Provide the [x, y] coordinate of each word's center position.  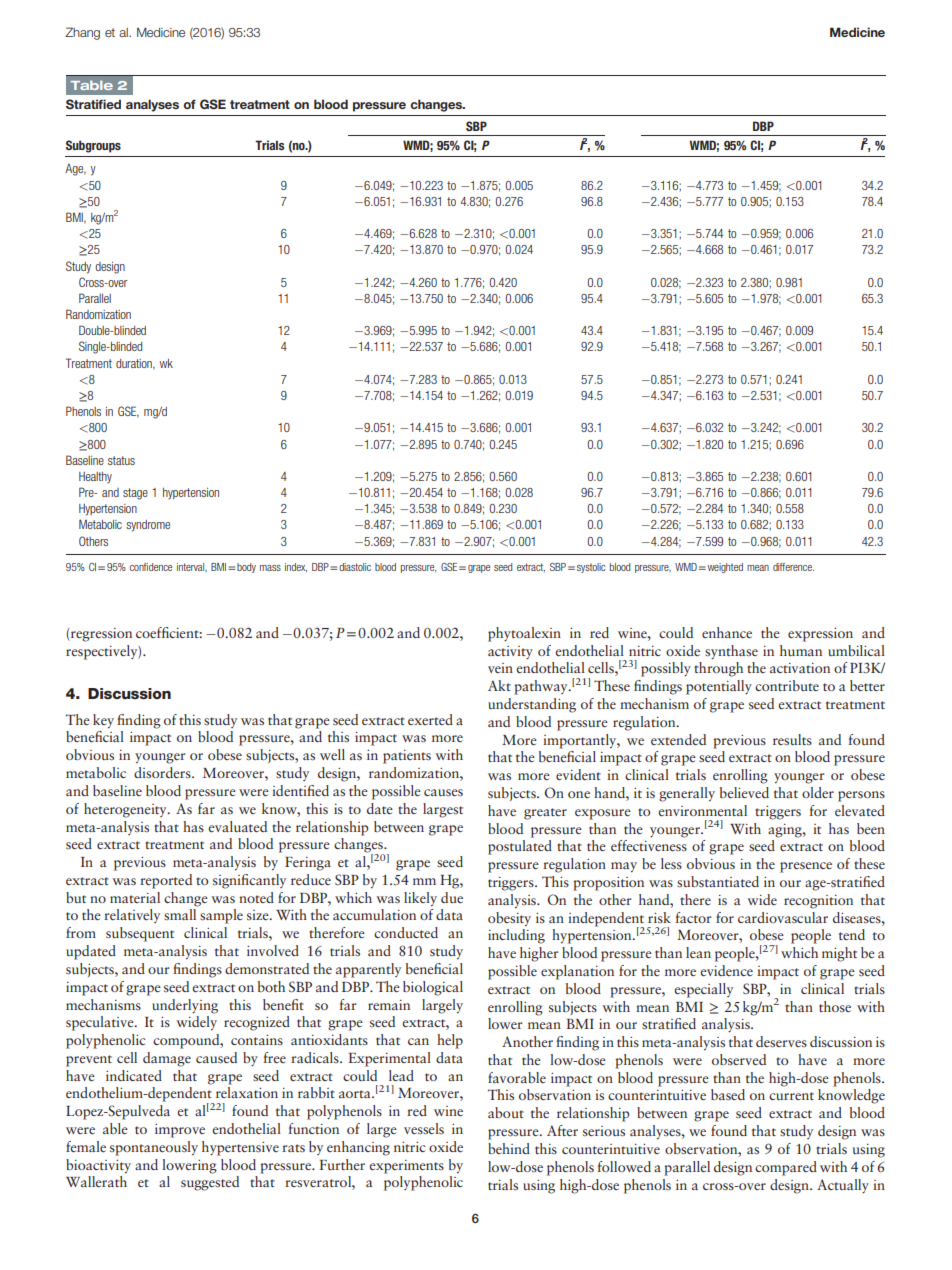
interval [192, 567]
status [121, 460]
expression [820, 635]
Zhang [82, 33]
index [296, 567]
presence [806, 867]
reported [166, 881]
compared [786, 1168]
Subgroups [93, 146]
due [452, 897]
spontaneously [154, 1148]
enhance [727, 632]
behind [509, 1148]
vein [500, 668]
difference [793, 567]
